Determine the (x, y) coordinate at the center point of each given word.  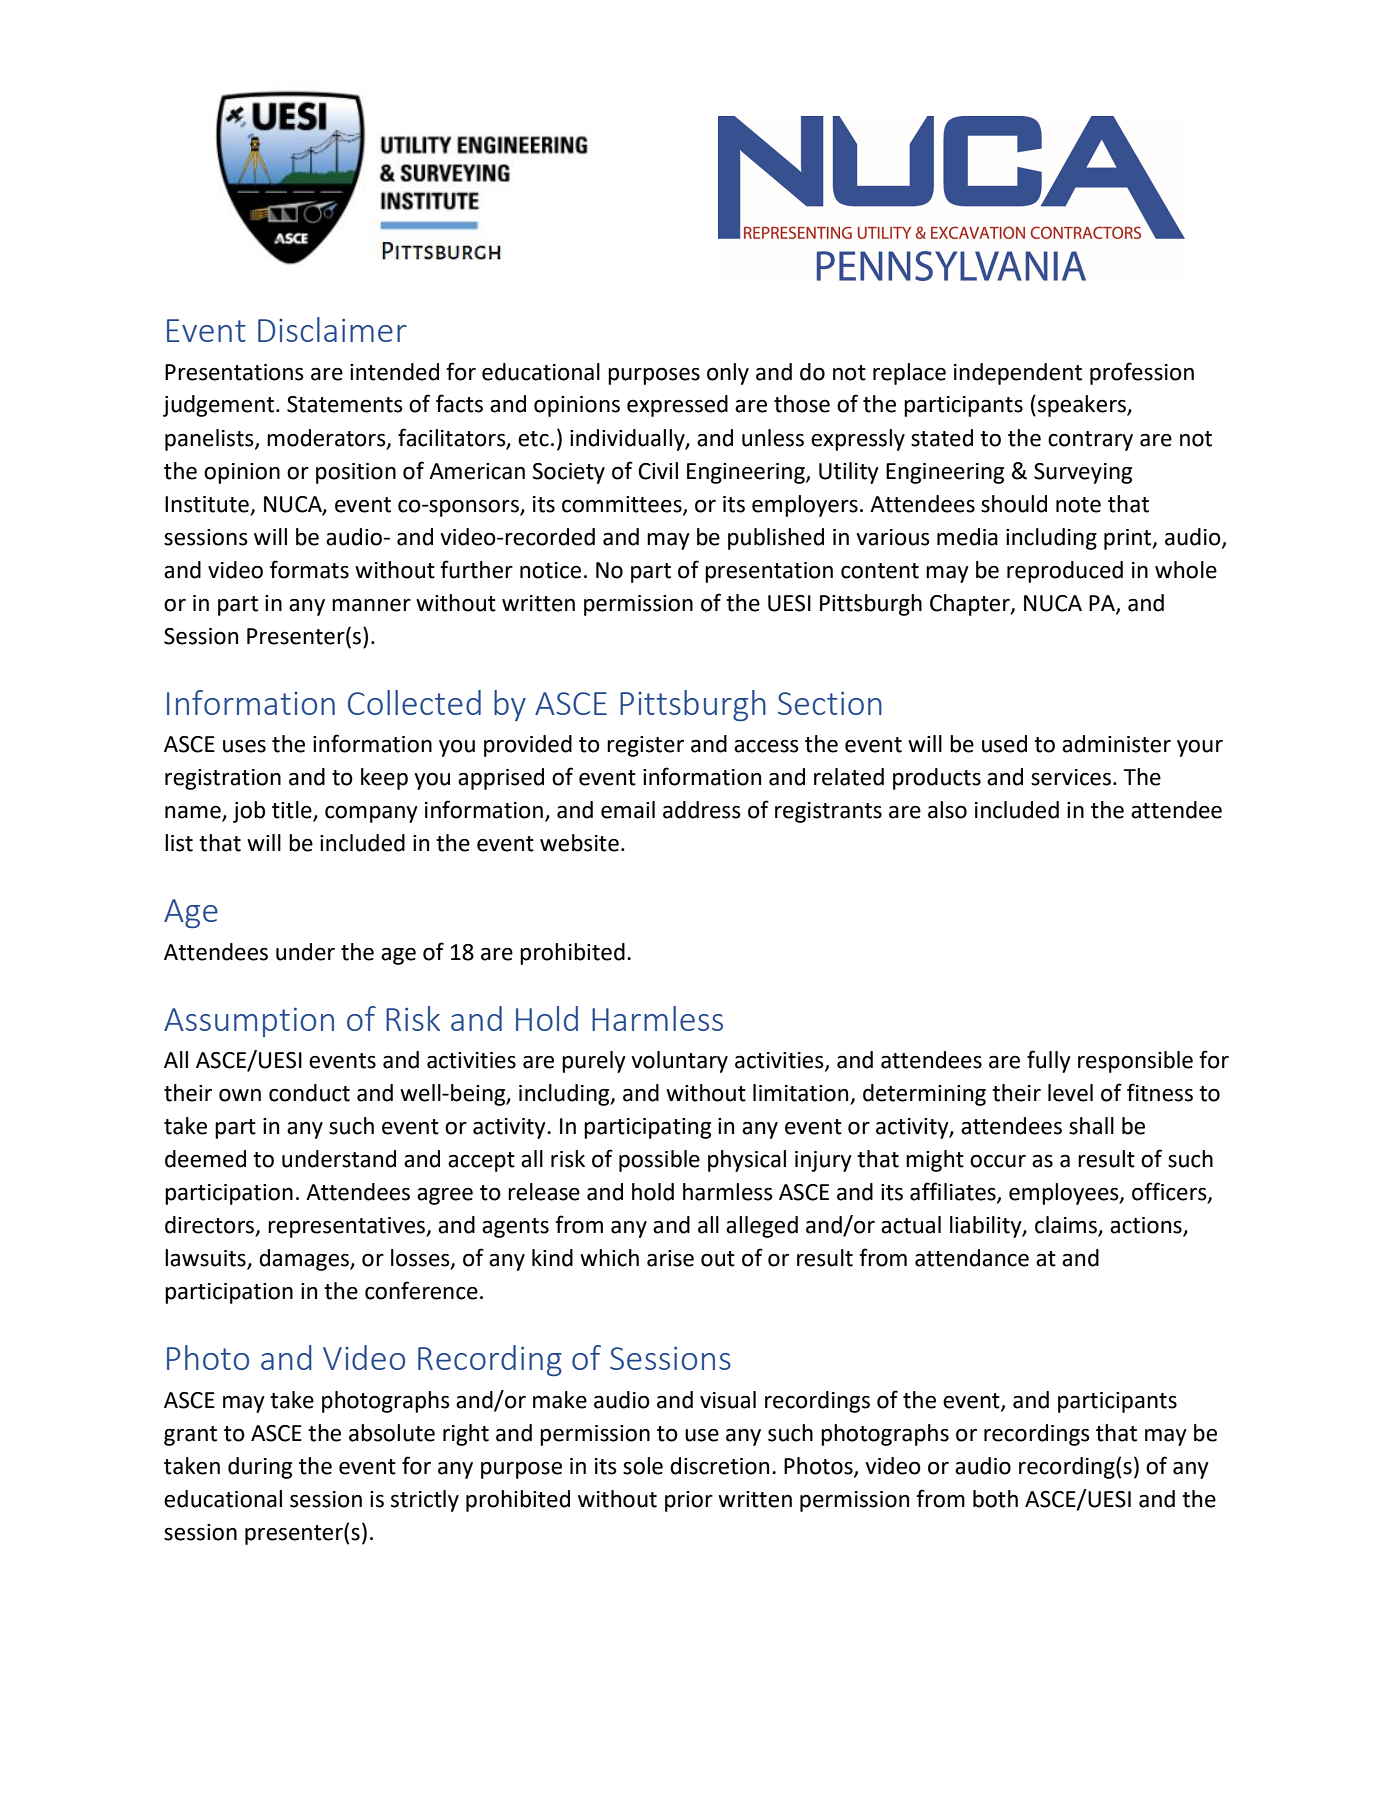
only (728, 374)
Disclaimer (332, 329)
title (293, 811)
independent (1018, 374)
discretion (719, 1466)
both (995, 1499)
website (579, 843)
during (260, 1468)
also (947, 810)
